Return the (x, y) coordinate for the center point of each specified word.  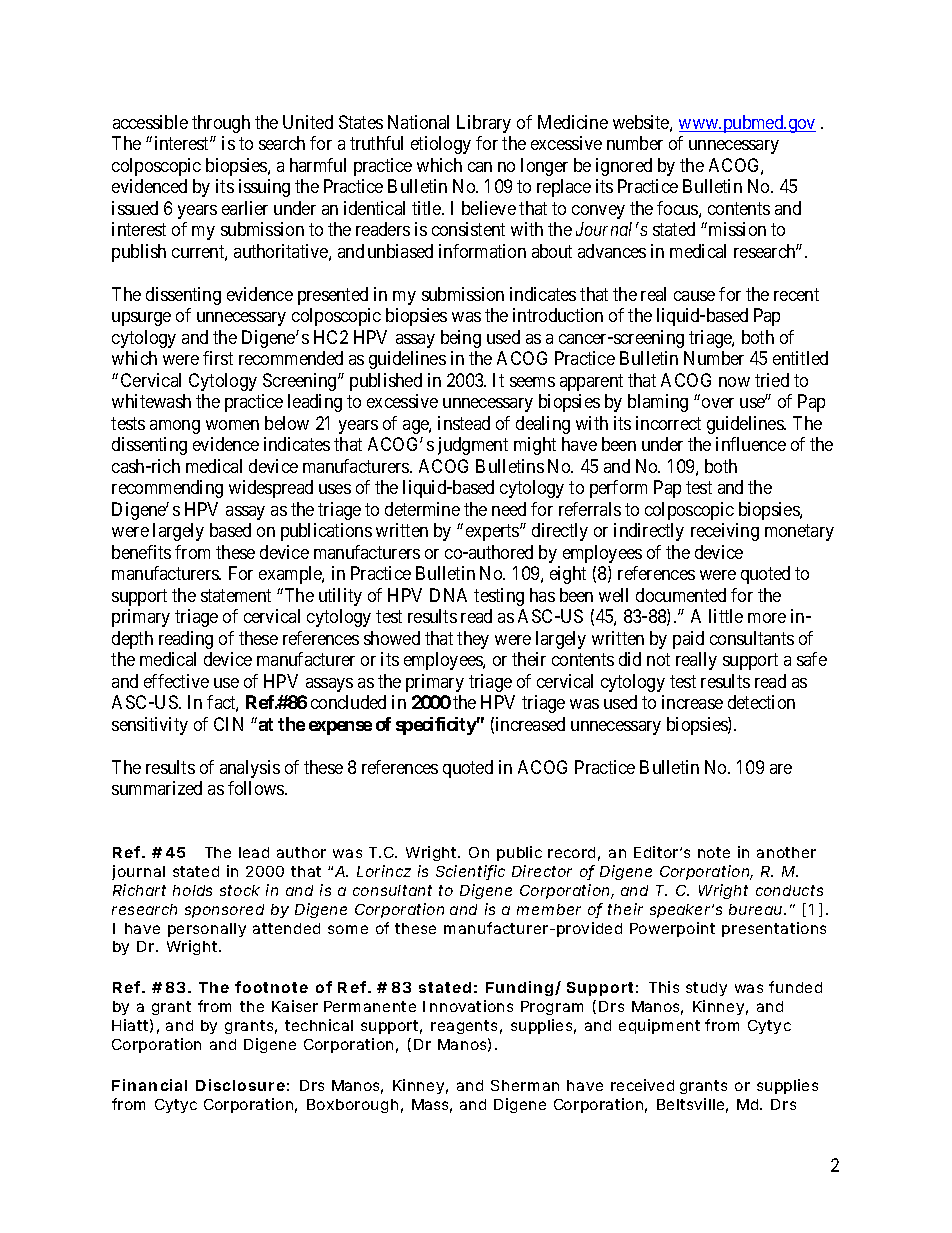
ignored (624, 167)
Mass (432, 1106)
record (574, 854)
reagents (466, 1027)
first (218, 358)
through (221, 124)
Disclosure (242, 1085)
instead (464, 423)
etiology (441, 145)
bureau (757, 909)
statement (236, 595)
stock (240, 890)
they (473, 640)
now (734, 382)
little (726, 616)
